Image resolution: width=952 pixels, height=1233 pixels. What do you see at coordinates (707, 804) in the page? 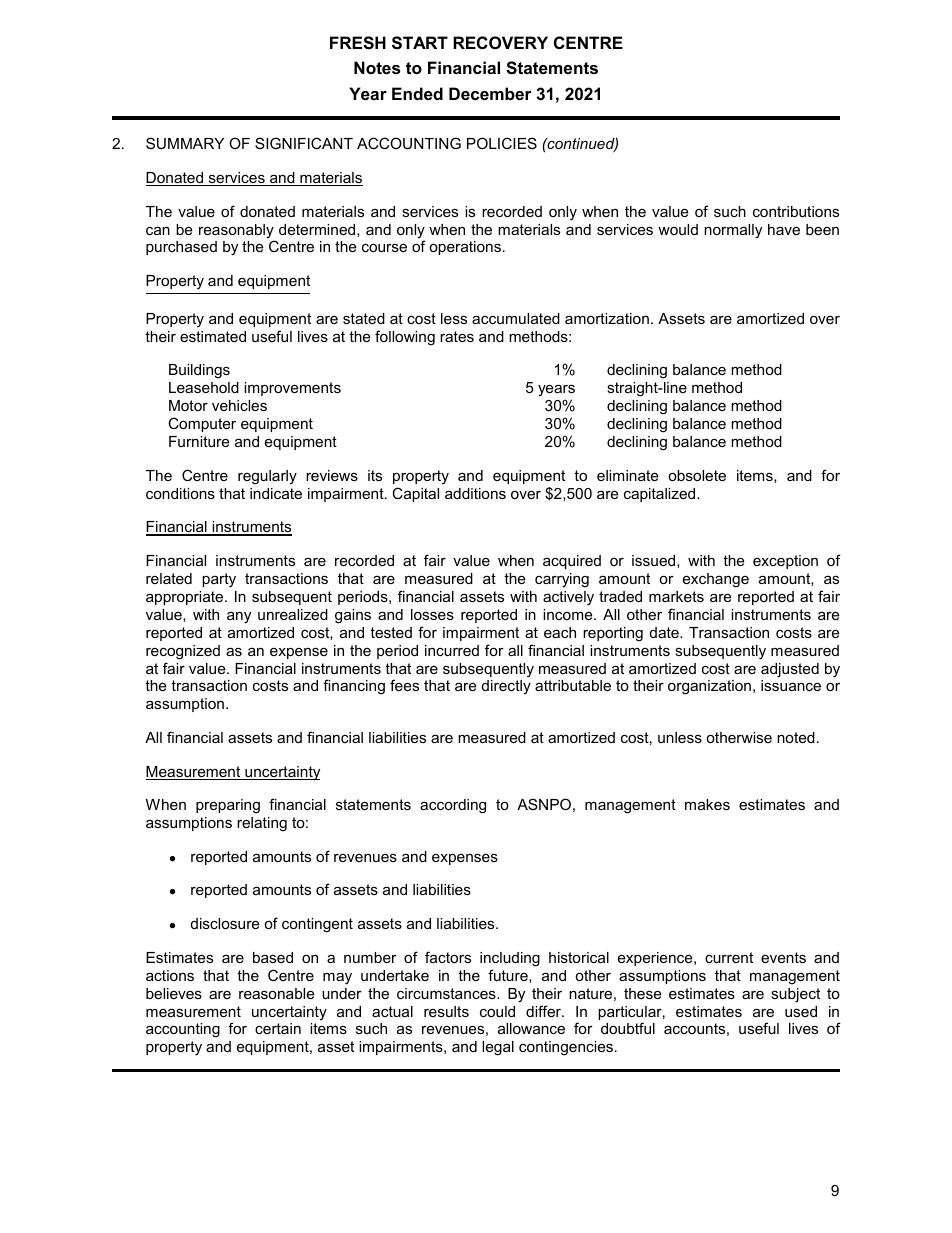
I see `makes` at bounding box center [707, 804].
